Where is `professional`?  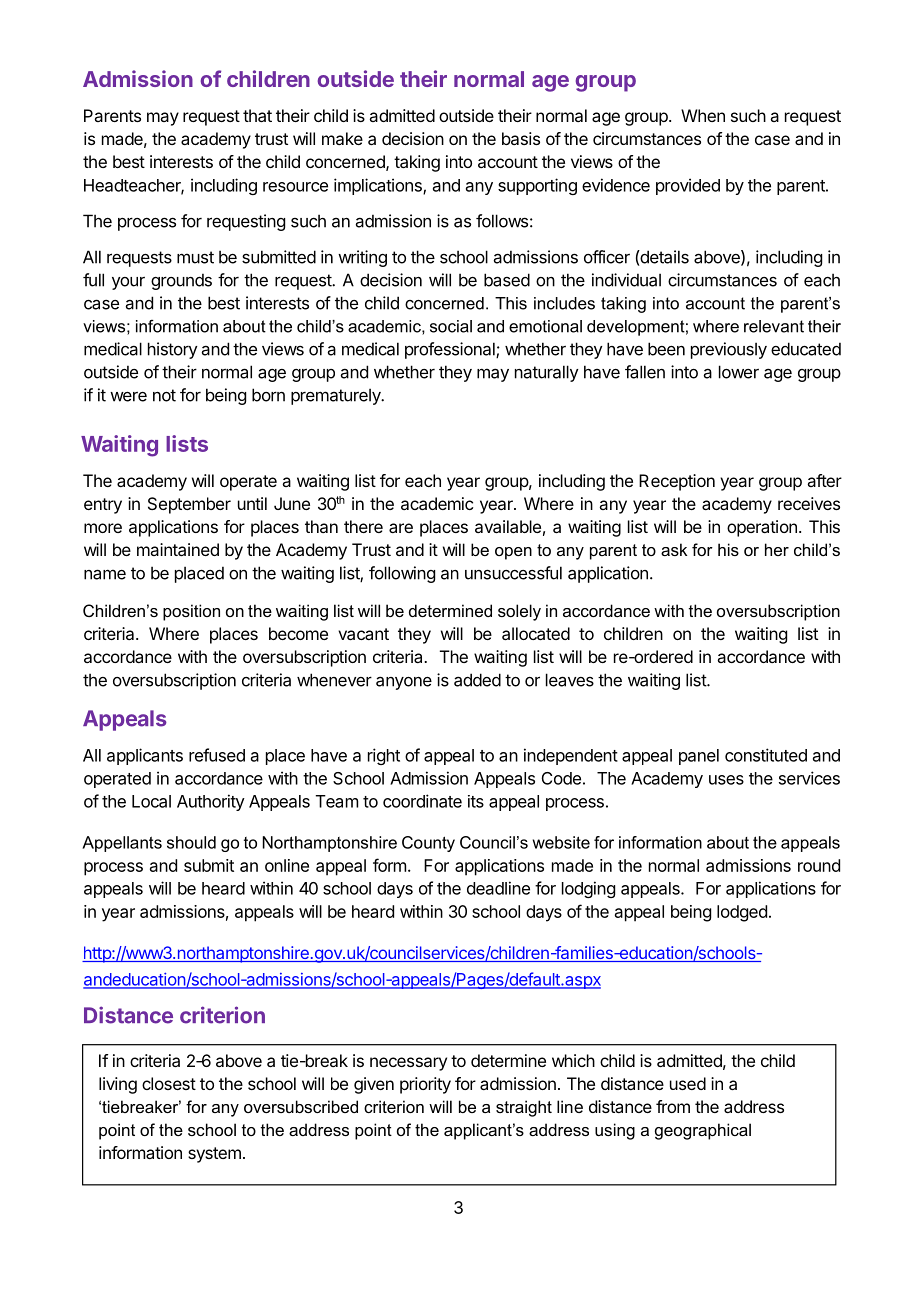
professional is located at coordinates (451, 350).
